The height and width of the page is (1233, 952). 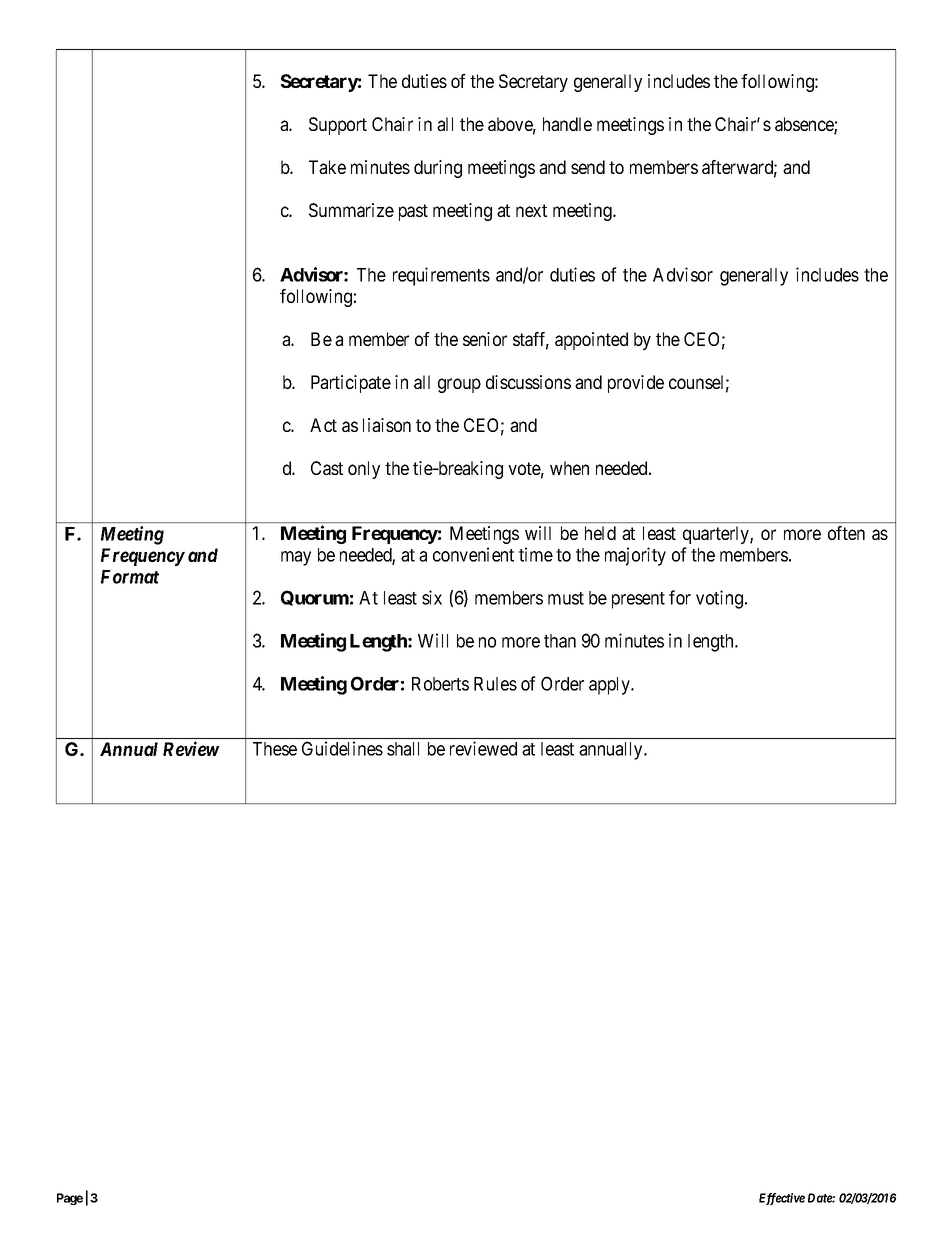 I want to click on Format, so click(x=130, y=577).
